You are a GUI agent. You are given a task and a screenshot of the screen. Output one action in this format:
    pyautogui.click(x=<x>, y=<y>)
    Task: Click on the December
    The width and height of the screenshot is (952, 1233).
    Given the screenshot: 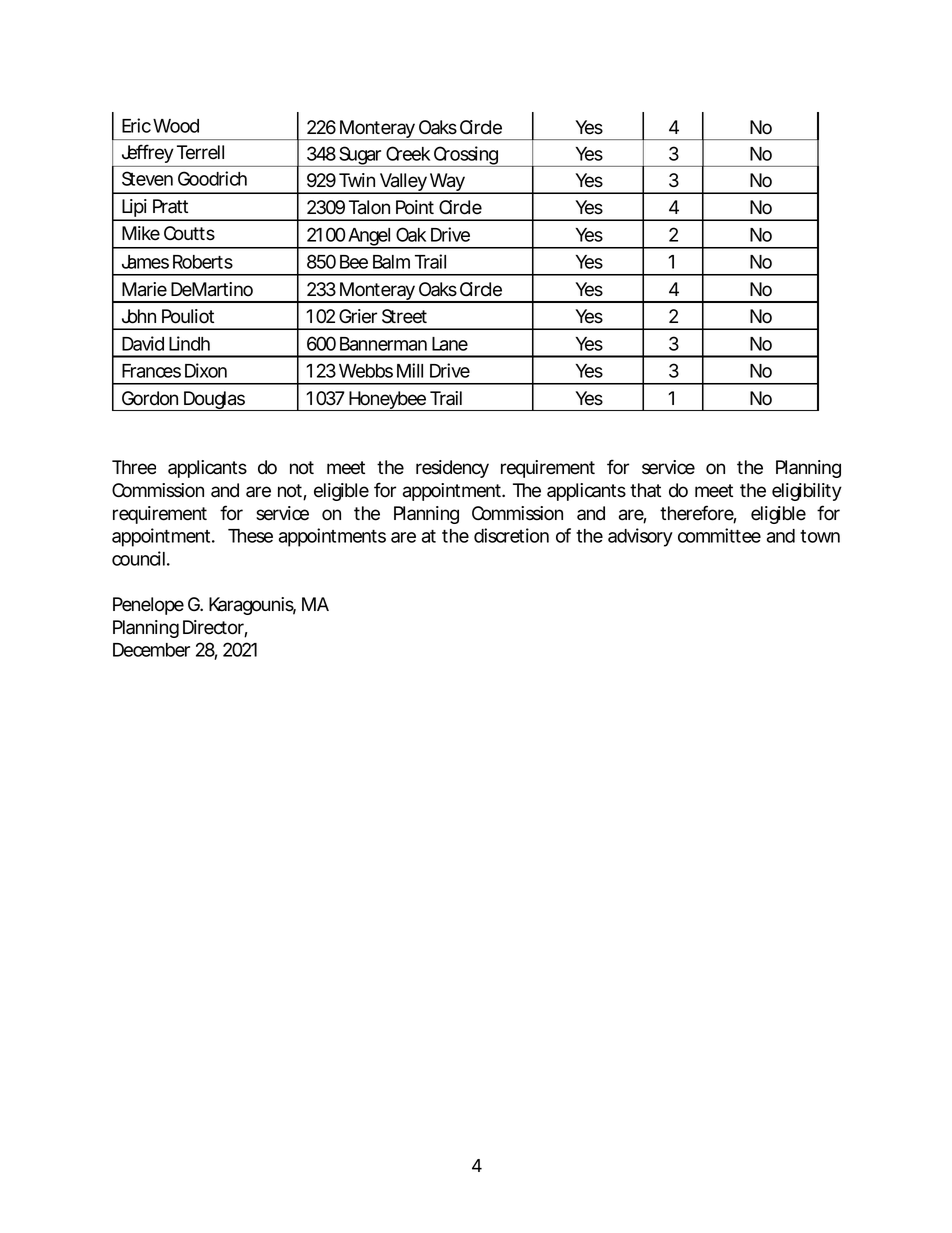 What is the action you would take?
    pyautogui.click(x=151, y=650)
